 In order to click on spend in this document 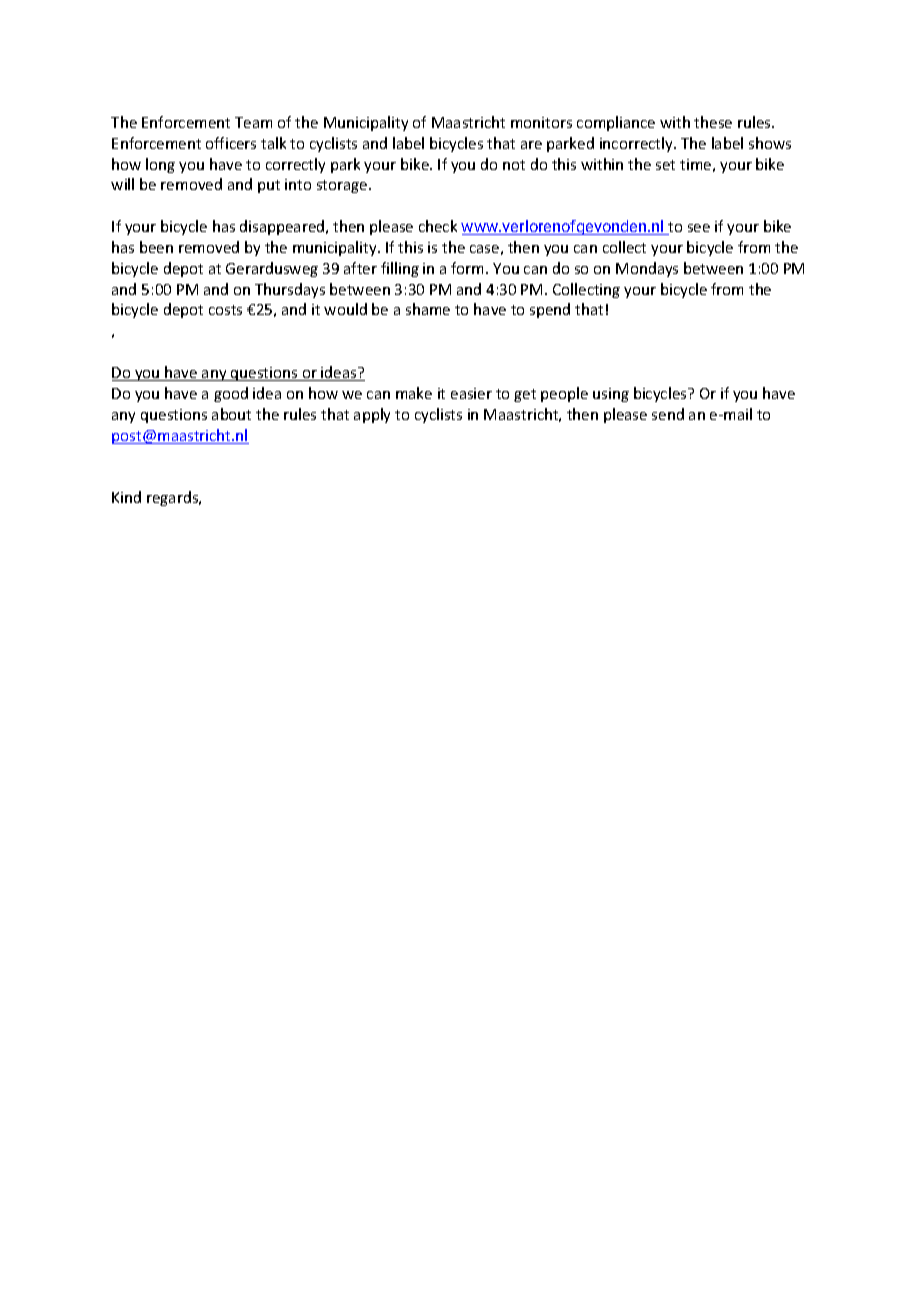, I will do `click(550, 310)`.
